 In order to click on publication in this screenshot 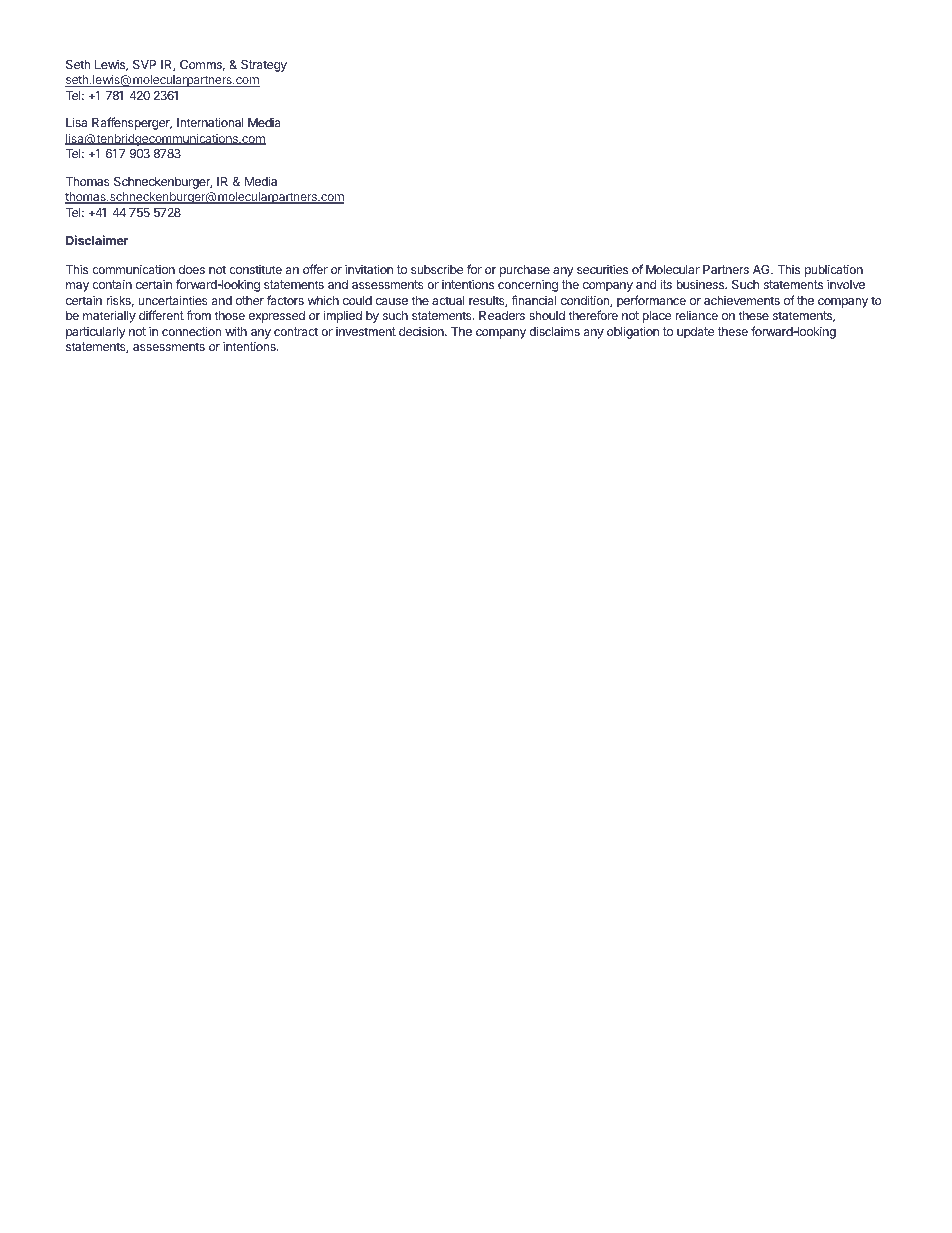, I will do `click(834, 270)`.
